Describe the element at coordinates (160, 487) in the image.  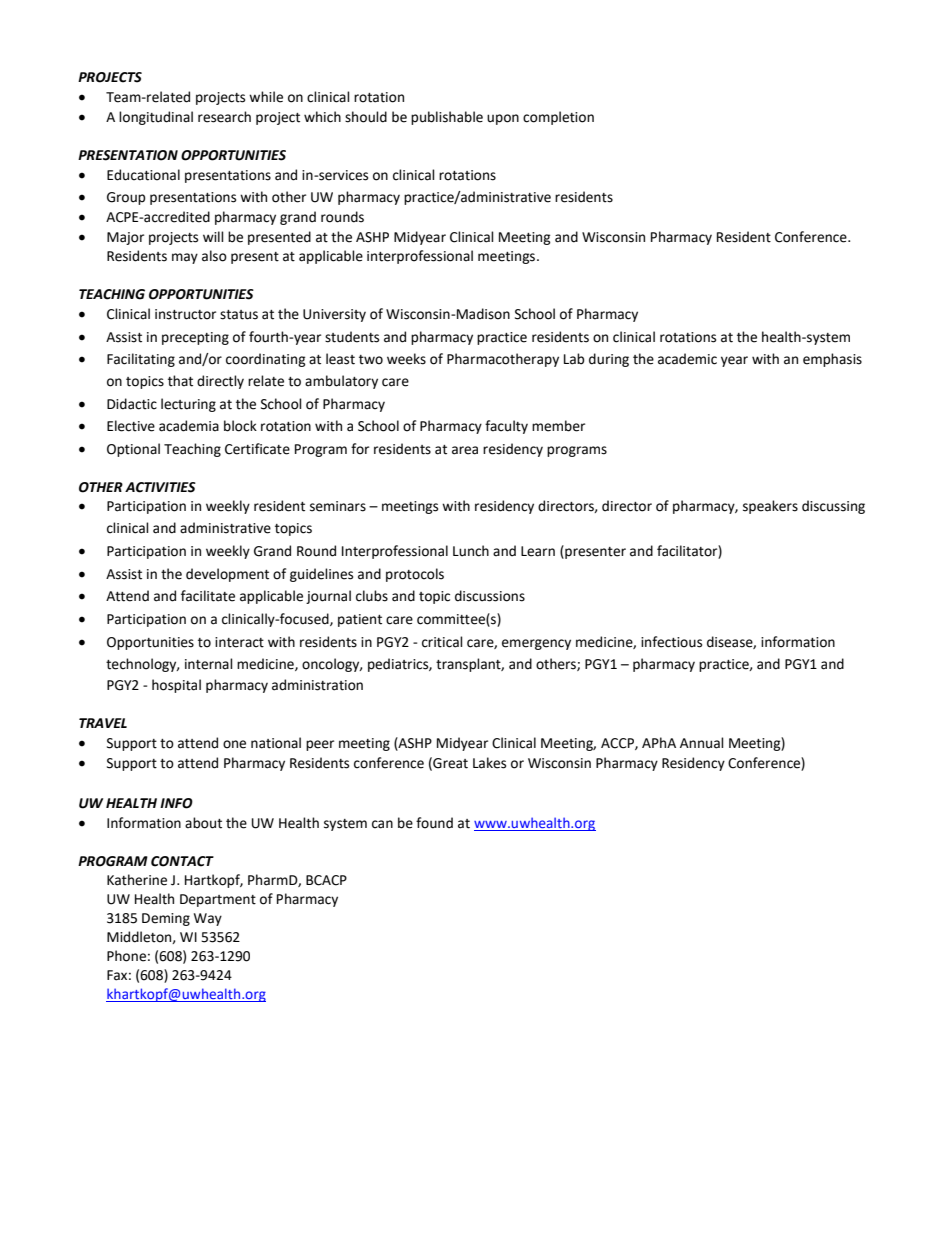
I see `ACTIVITIES` at that location.
